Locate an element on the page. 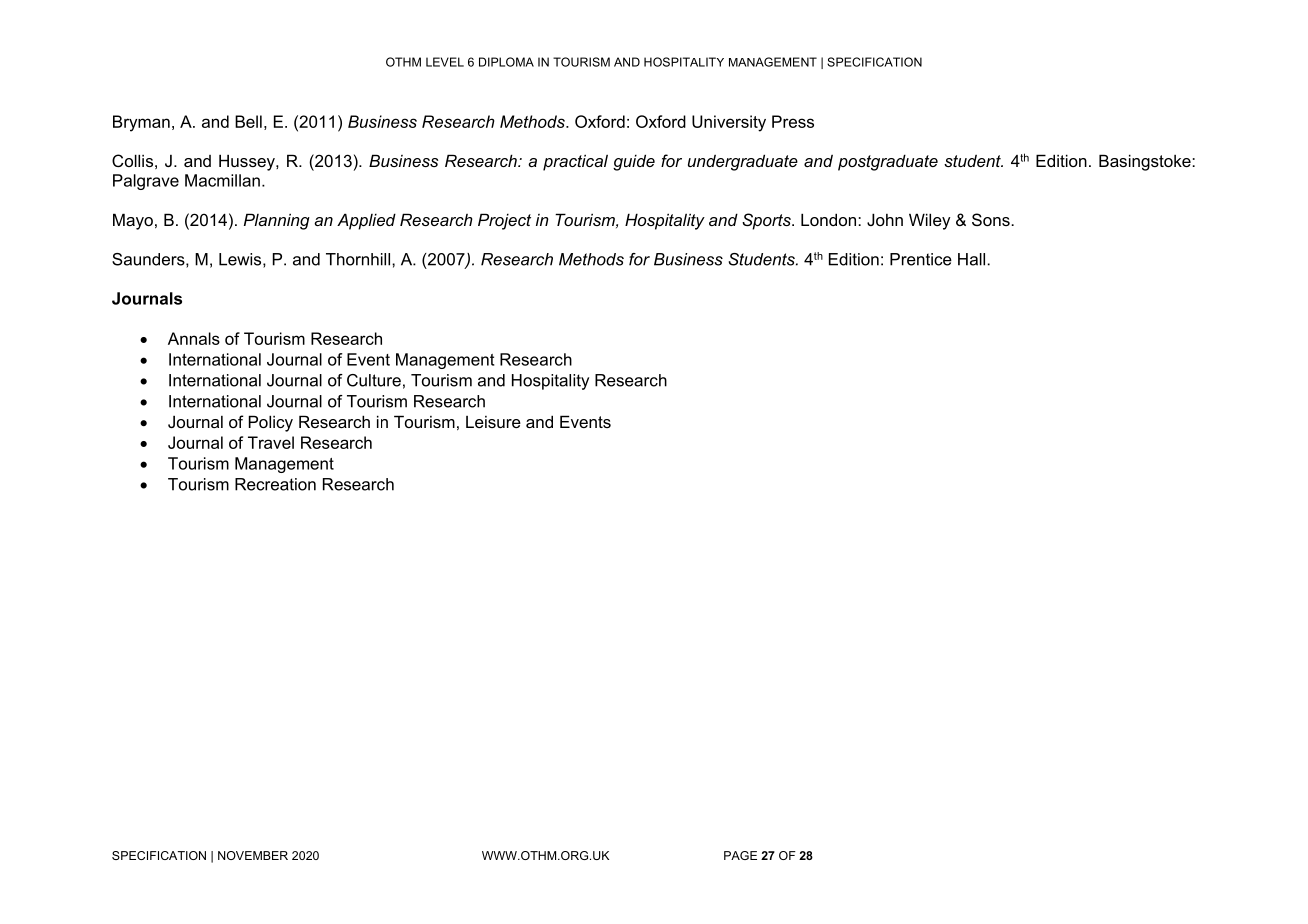 The image size is (1308, 924). Recreation is located at coordinates (275, 484).
